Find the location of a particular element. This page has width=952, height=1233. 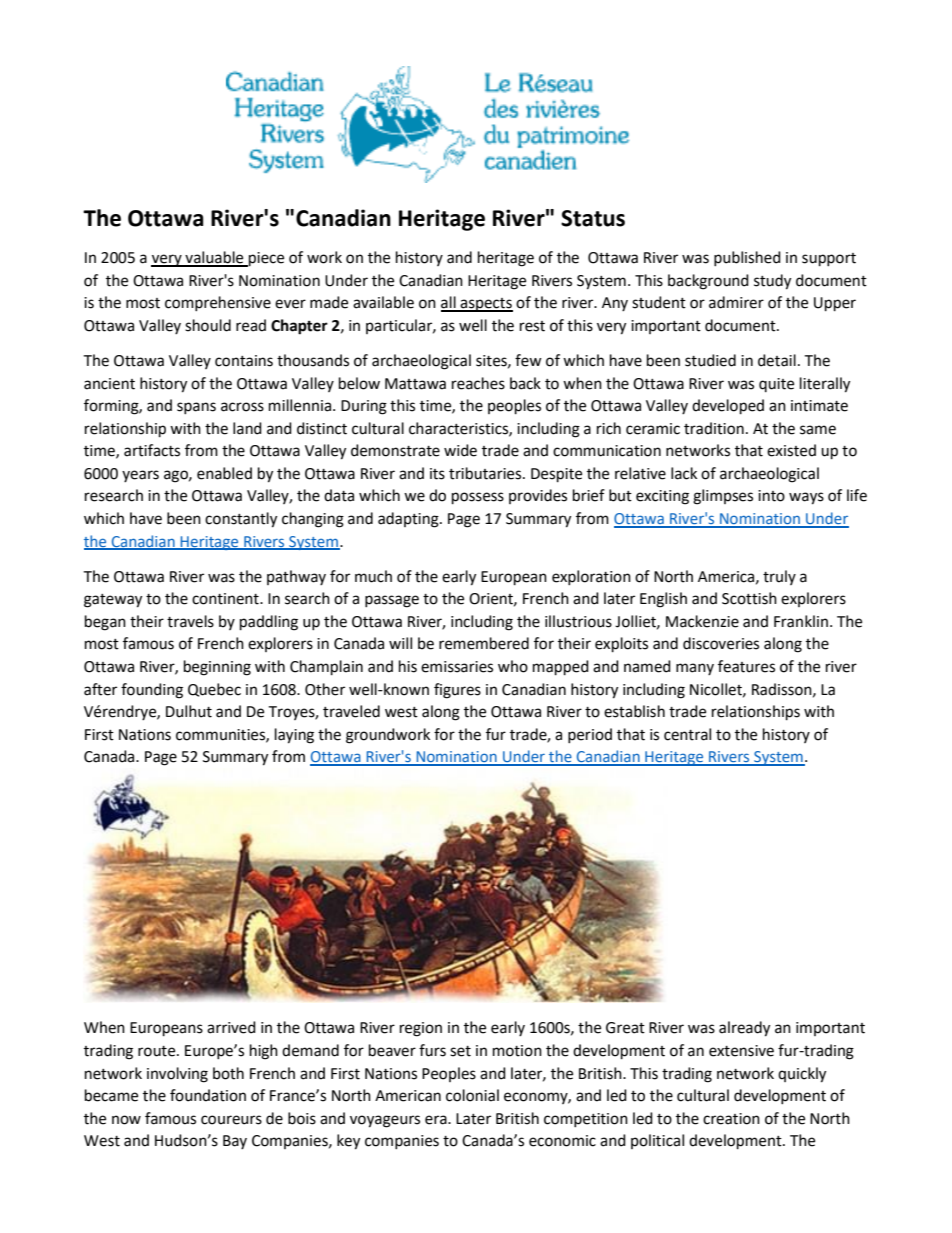

region is located at coordinates (421, 1029).
